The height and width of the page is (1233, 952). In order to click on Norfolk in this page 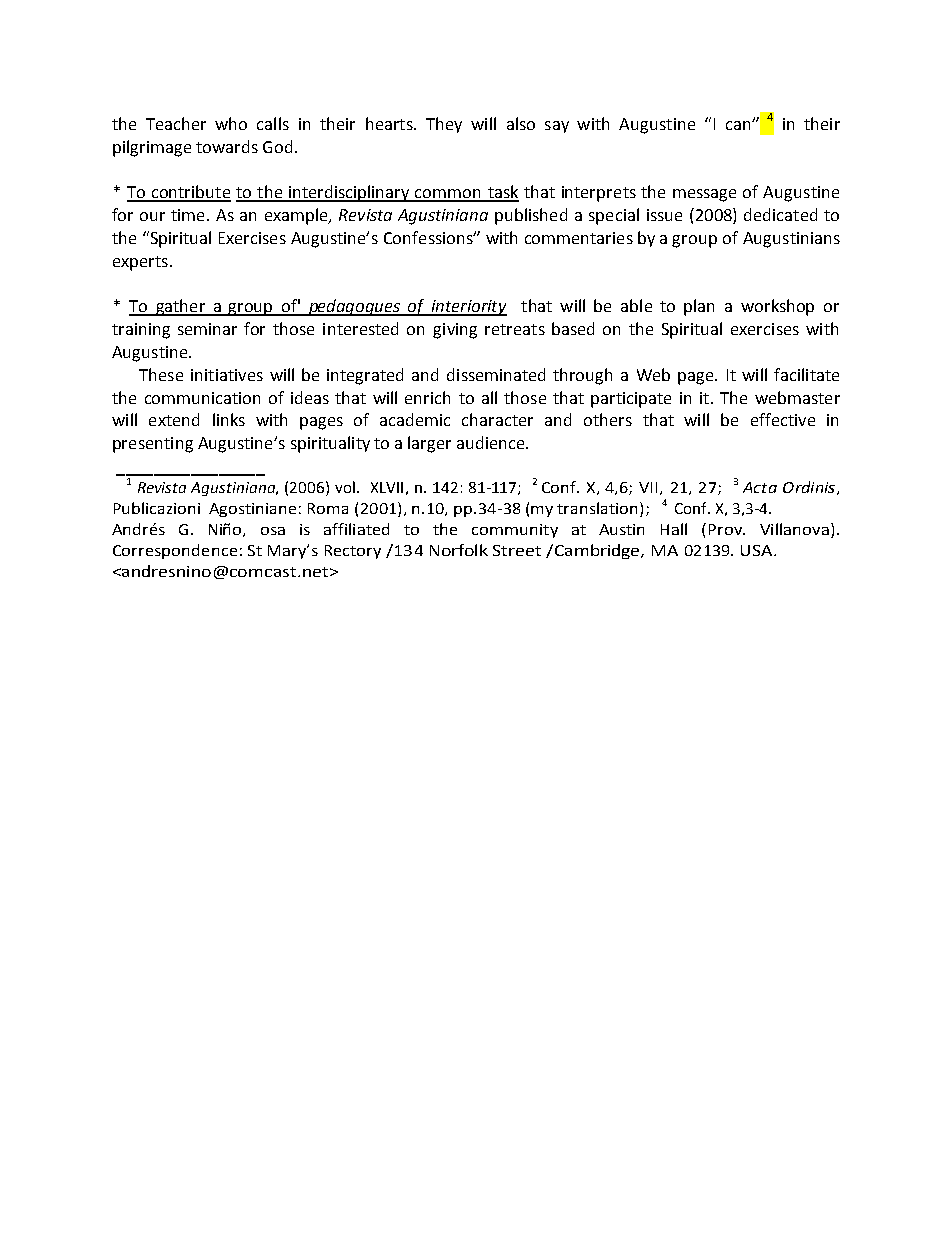, I will do `click(459, 550)`.
